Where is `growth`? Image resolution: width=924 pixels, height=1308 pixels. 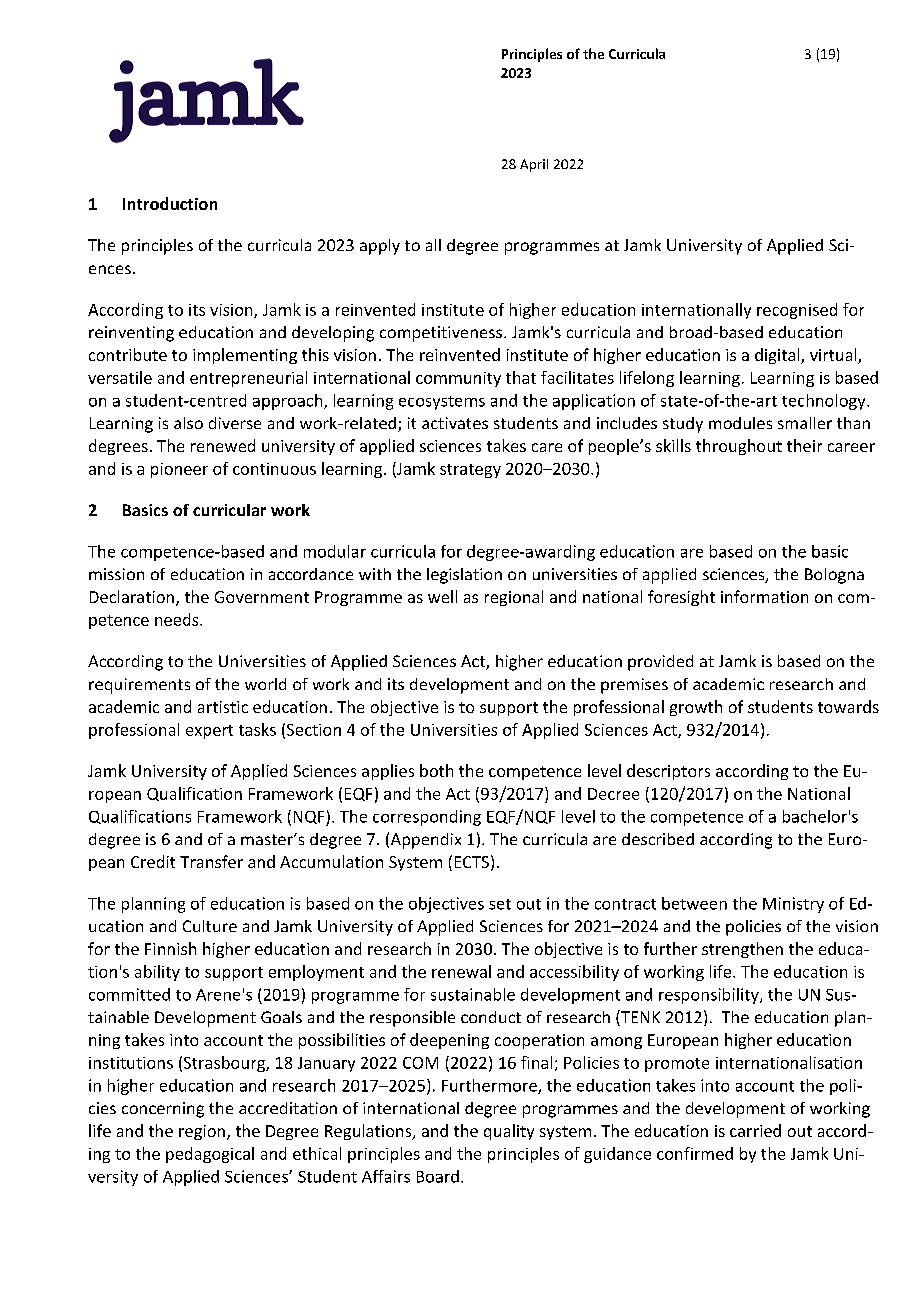
growth is located at coordinates (696, 708).
